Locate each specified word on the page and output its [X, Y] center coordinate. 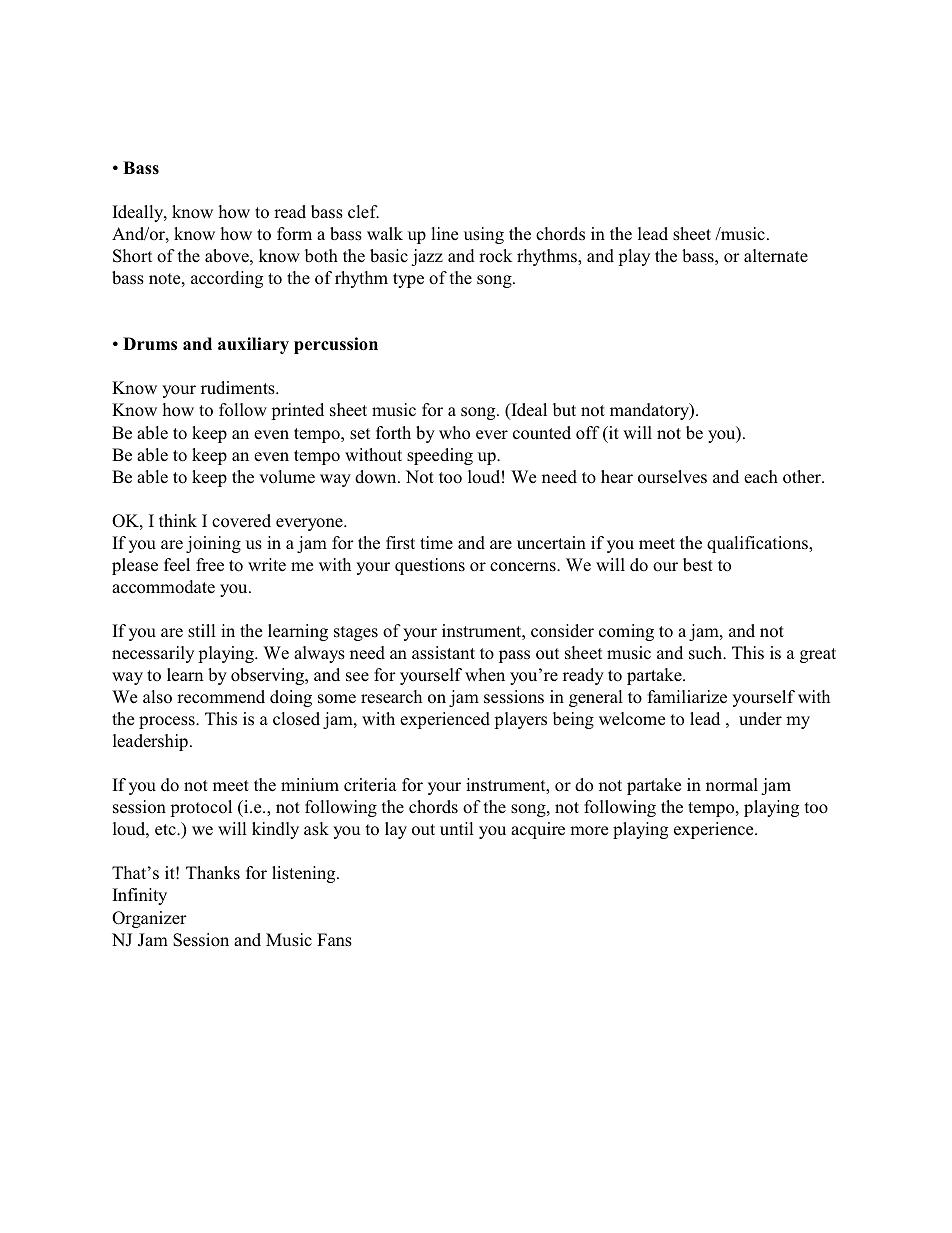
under [760, 719]
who [454, 433]
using [484, 235]
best [698, 565]
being [573, 720]
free [210, 565]
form [294, 234]
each [761, 477]
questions [430, 566]
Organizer [149, 919]
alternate [776, 256]
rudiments [239, 388]
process [168, 722]
